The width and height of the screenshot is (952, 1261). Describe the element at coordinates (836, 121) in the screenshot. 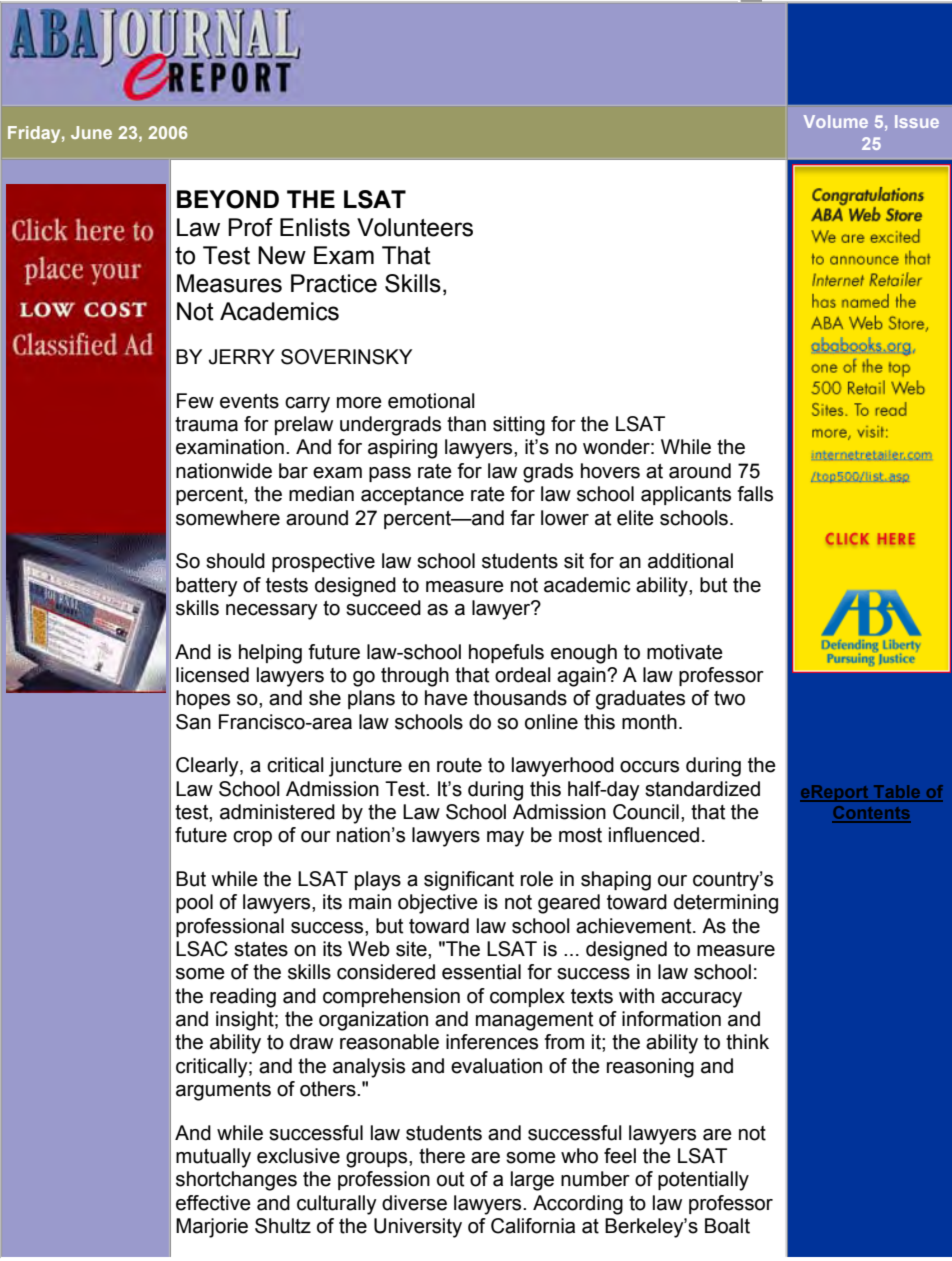

I see `Volume` at that location.
